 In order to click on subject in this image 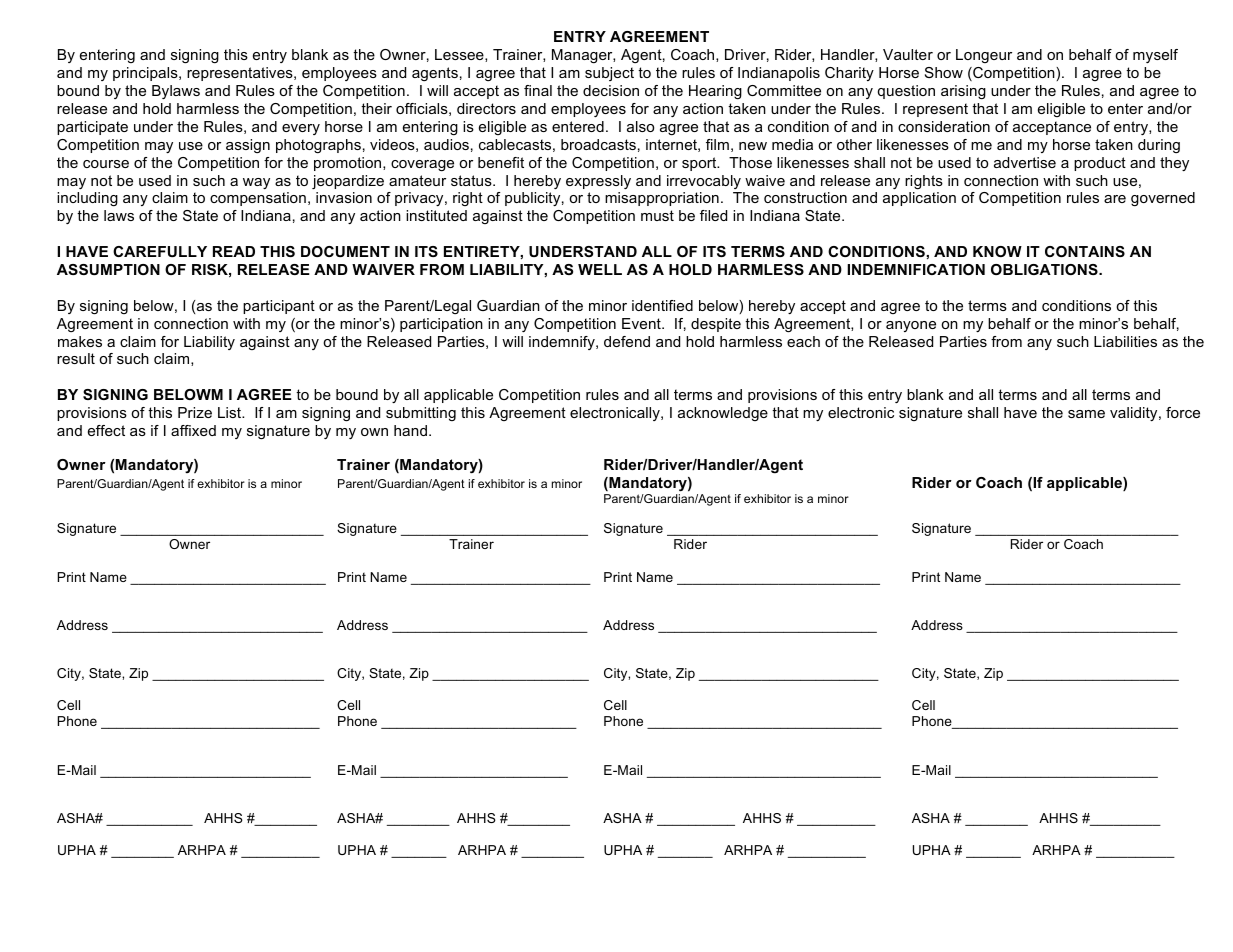, I will do `click(609, 74)`.
